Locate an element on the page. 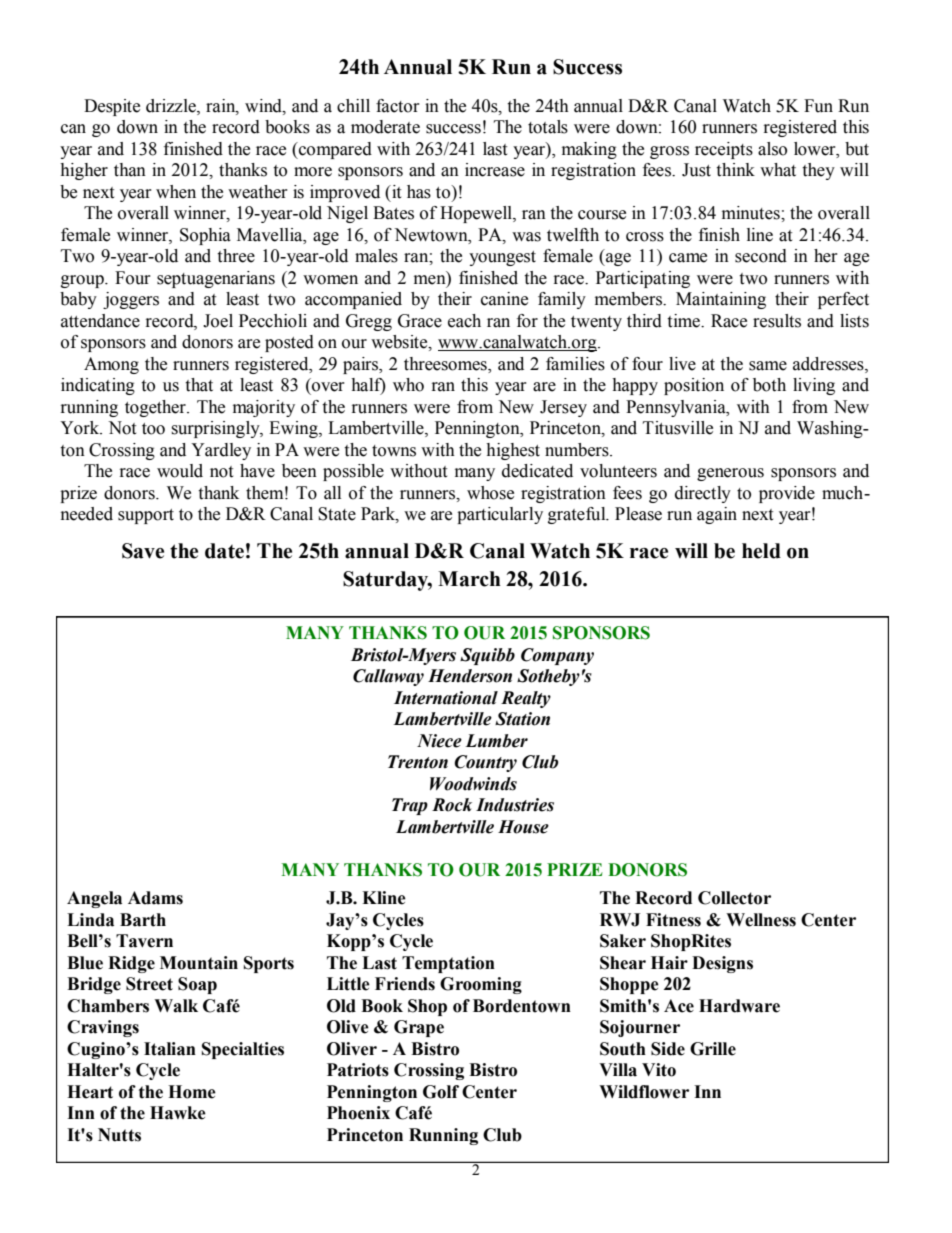 The width and height of the image is (952, 1233). Grille is located at coordinates (713, 1049).
